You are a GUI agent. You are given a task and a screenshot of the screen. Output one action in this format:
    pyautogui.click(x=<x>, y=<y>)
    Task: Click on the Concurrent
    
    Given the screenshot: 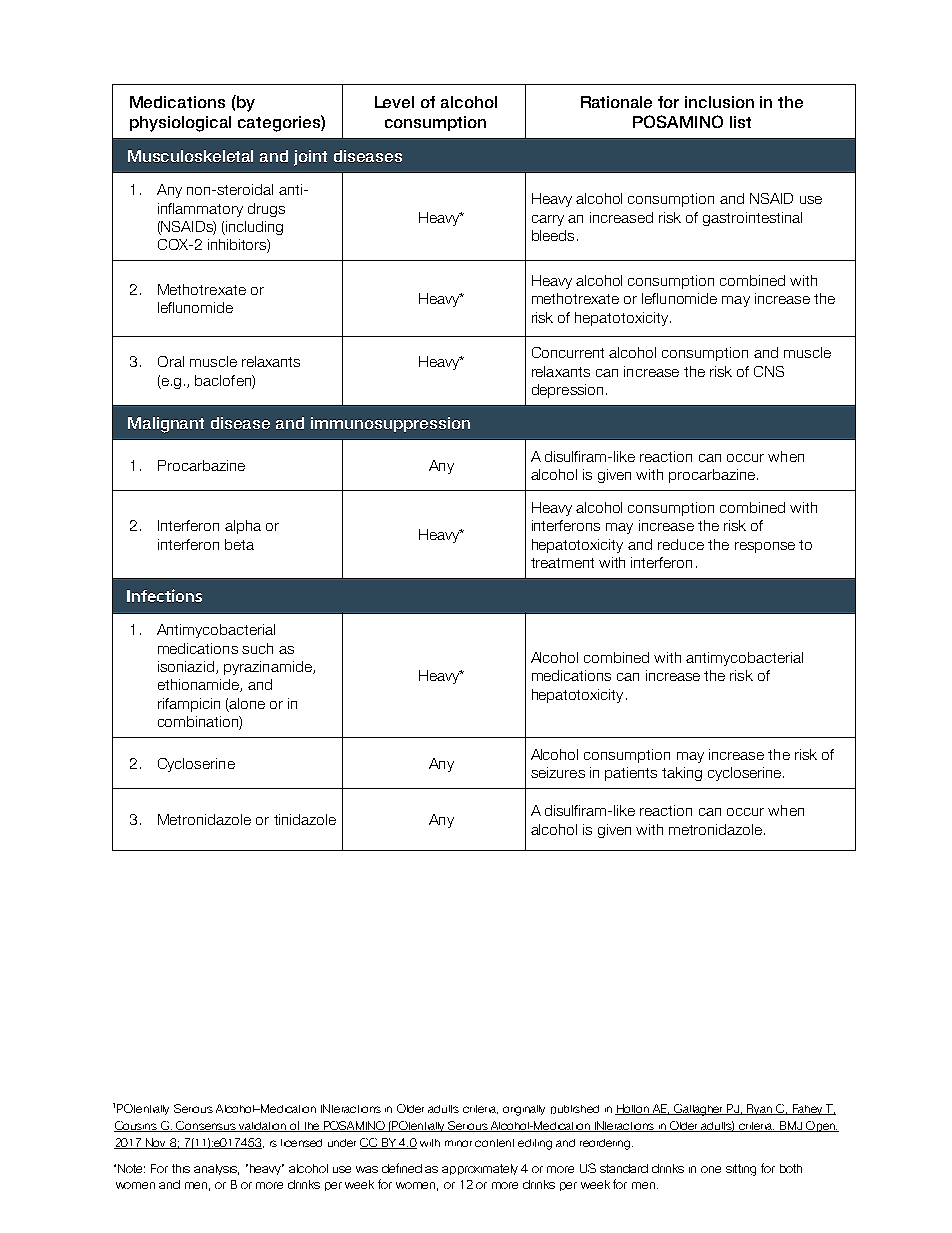 What is the action you would take?
    pyautogui.click(x=568, y=352)
